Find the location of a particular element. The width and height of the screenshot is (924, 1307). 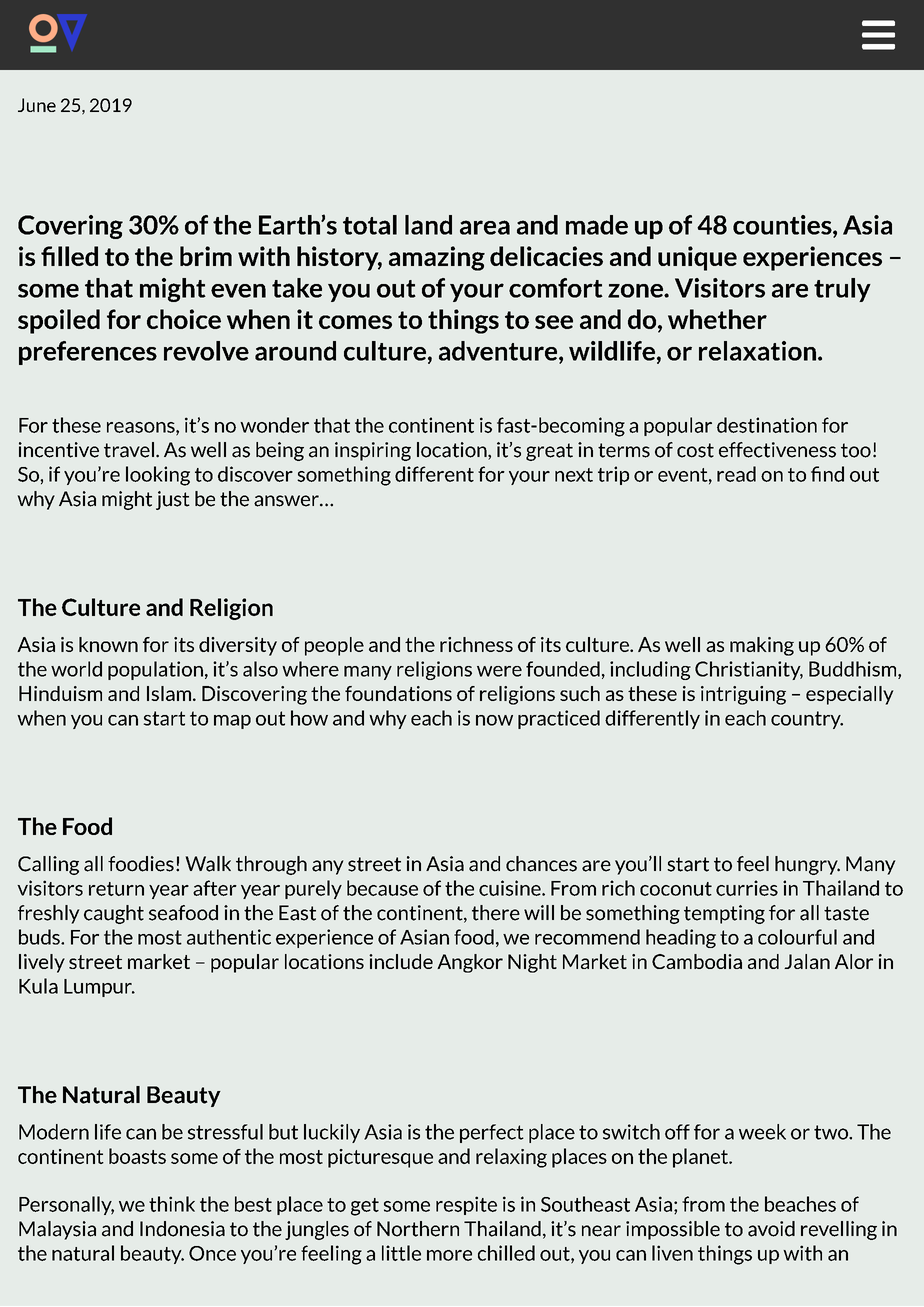

June is located at coordinates (37, 105).
